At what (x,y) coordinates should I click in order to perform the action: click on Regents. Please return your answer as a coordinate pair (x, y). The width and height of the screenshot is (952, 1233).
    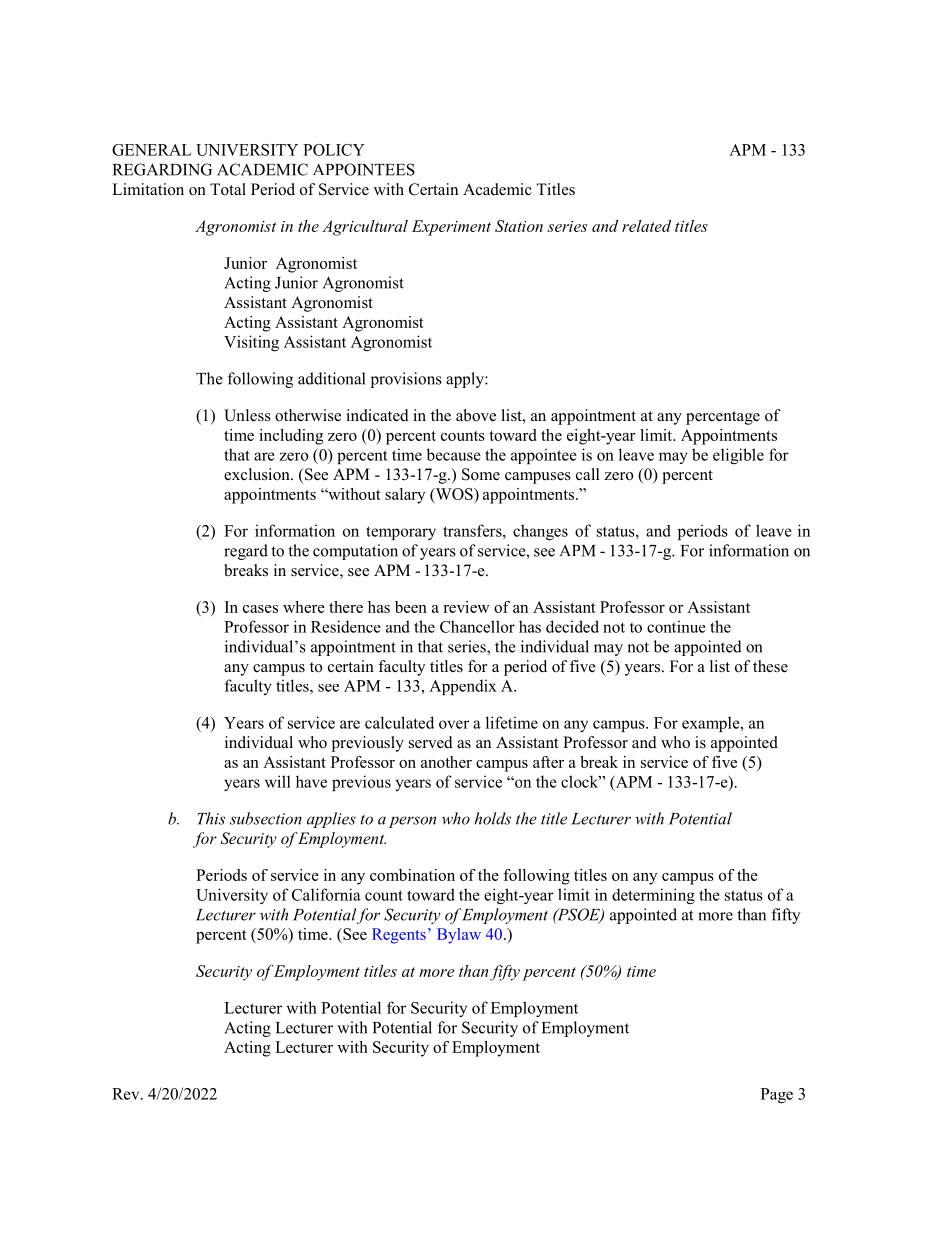
    Looking at the image, I should click on (399, 936).
